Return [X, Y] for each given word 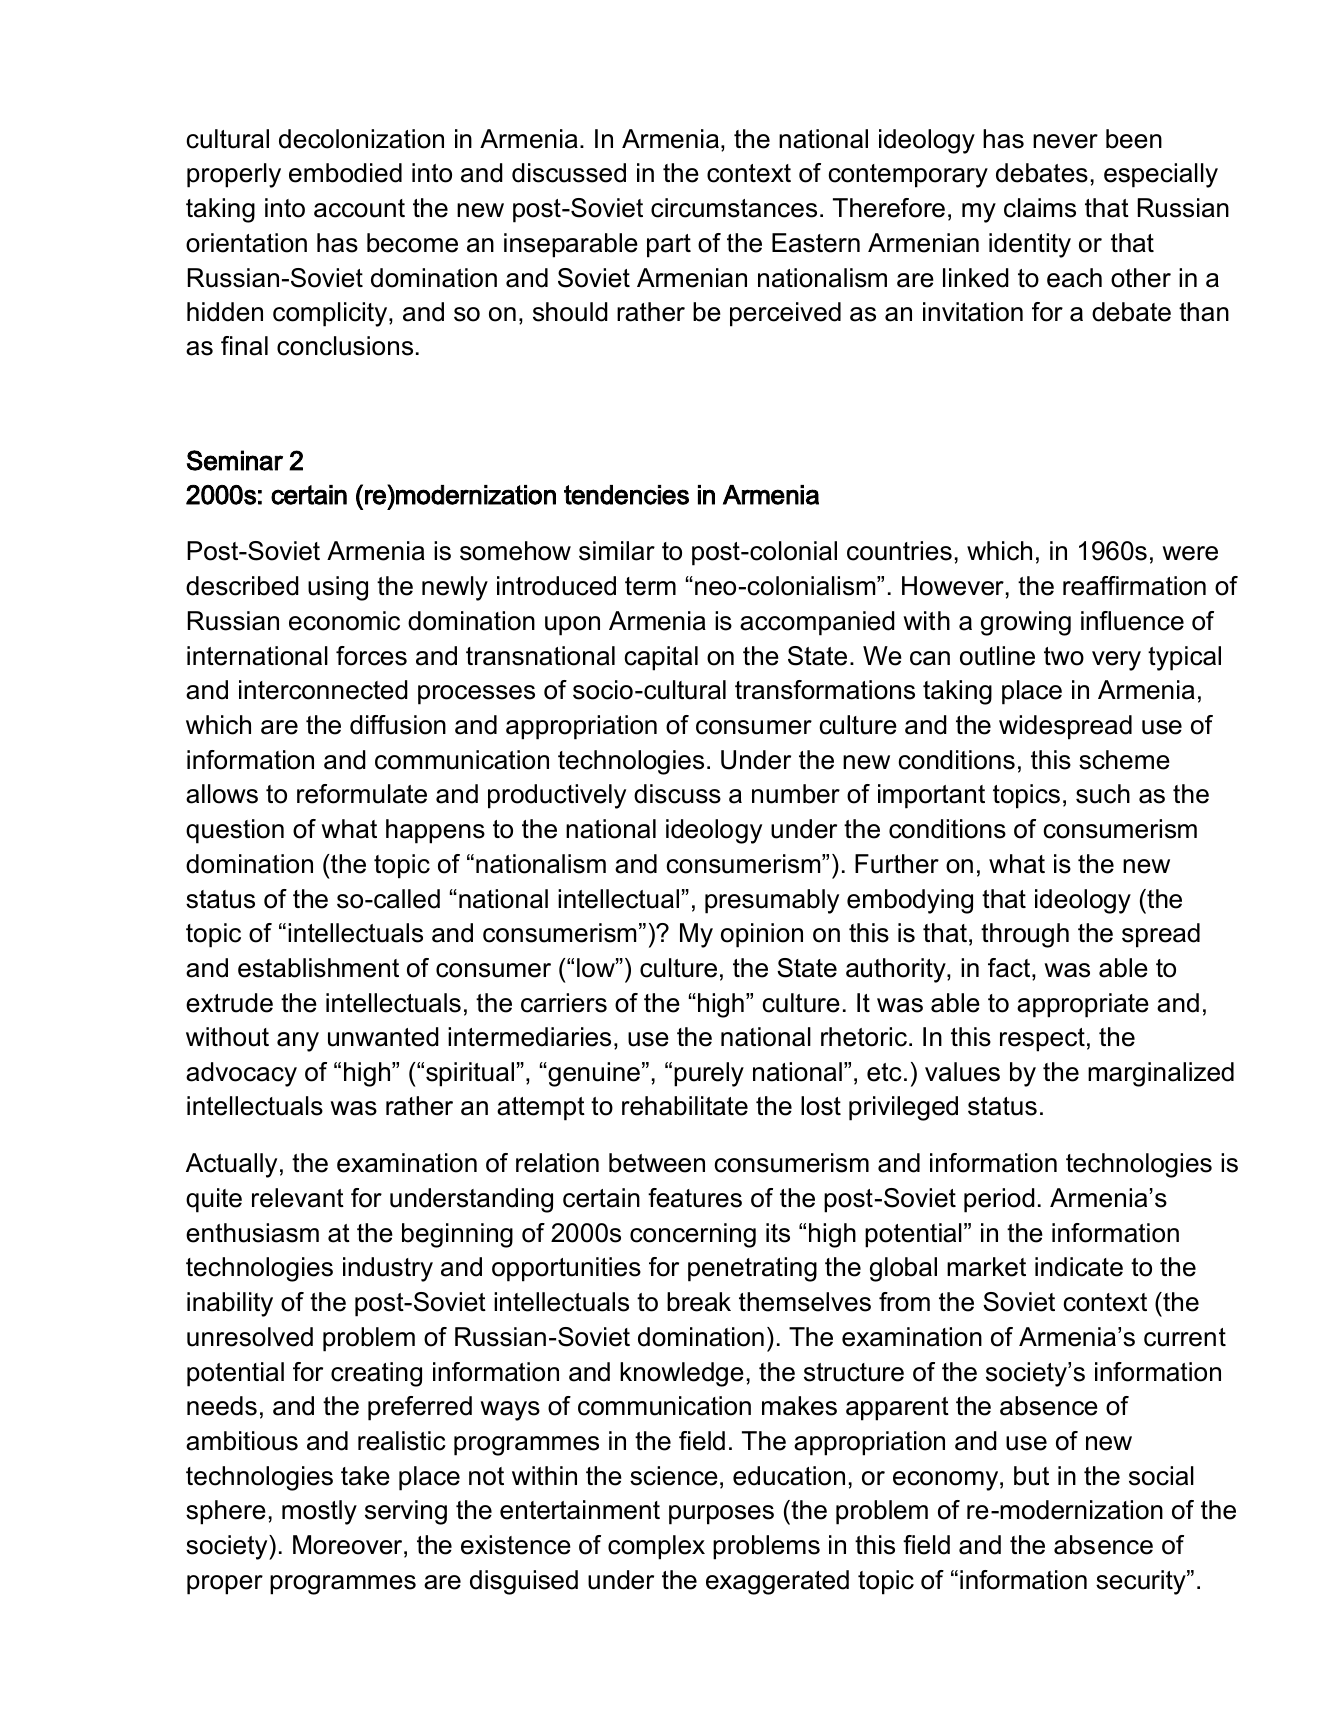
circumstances [734, 208]
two [1064, 656]
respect [1042, 1040]
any [298, 1042]
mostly [319, 1512]
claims [1040, 208]
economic [344, 621]
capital [661, 658]
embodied [345, 173]
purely [709, 1074]
